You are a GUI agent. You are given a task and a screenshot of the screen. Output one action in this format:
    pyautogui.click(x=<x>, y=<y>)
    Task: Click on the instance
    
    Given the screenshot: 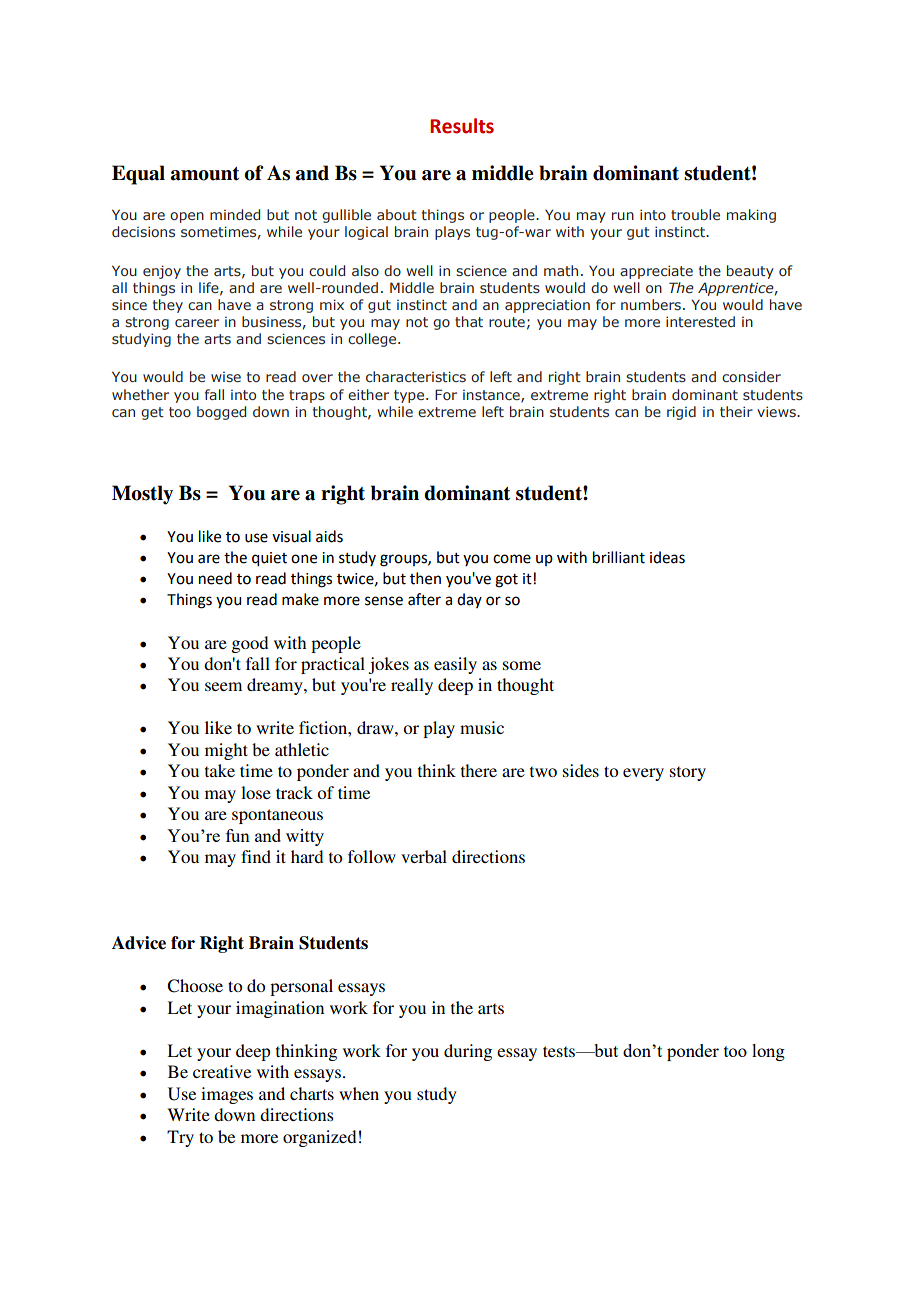 What is the action you would take?
    pyautogui.click(x=492, y=396)
